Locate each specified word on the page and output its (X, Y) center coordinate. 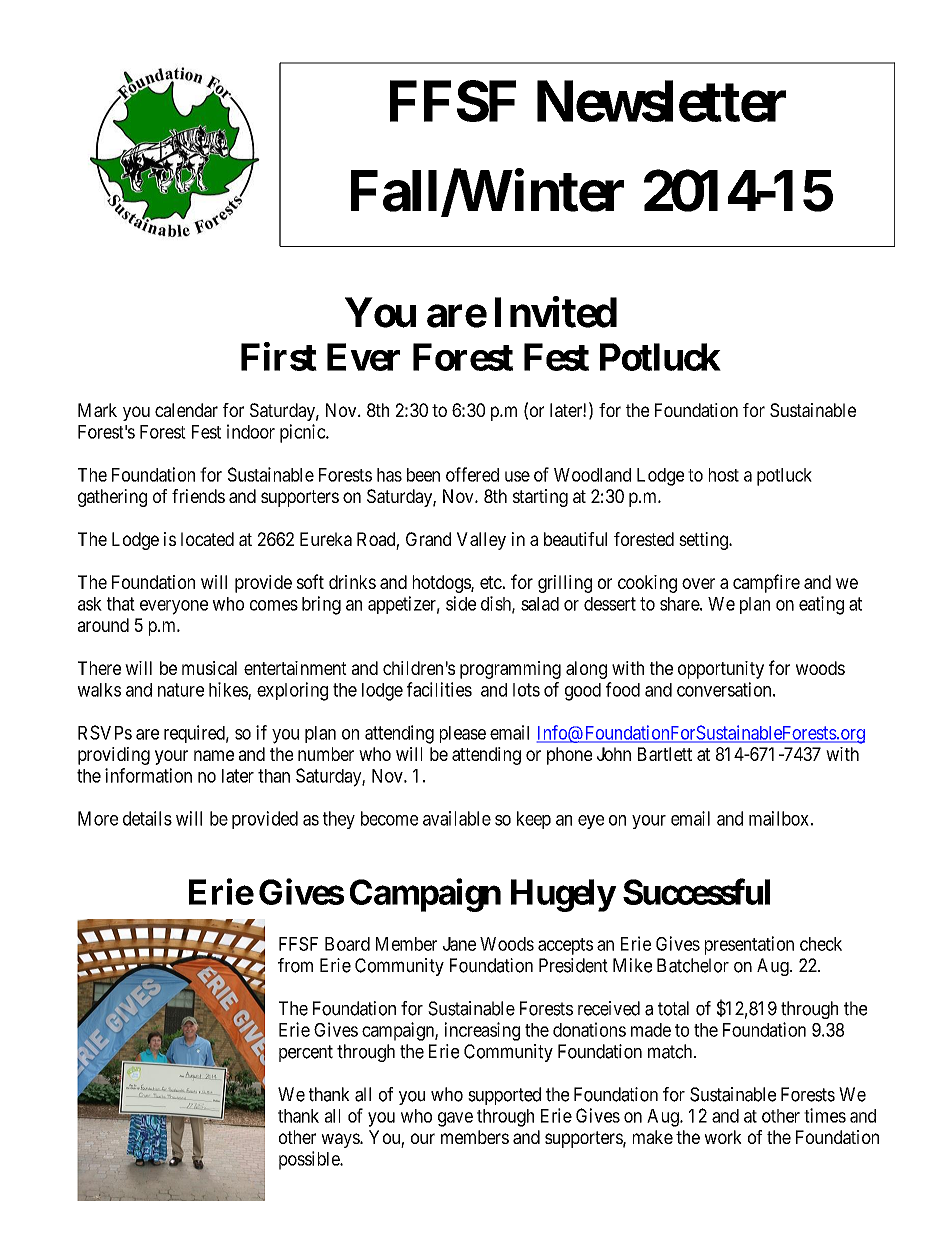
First (279, 356)
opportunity (721, 670)
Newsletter (661, 101)
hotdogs (442, 584)
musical (209, 668)
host (724, 475)
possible (310, 1160)
